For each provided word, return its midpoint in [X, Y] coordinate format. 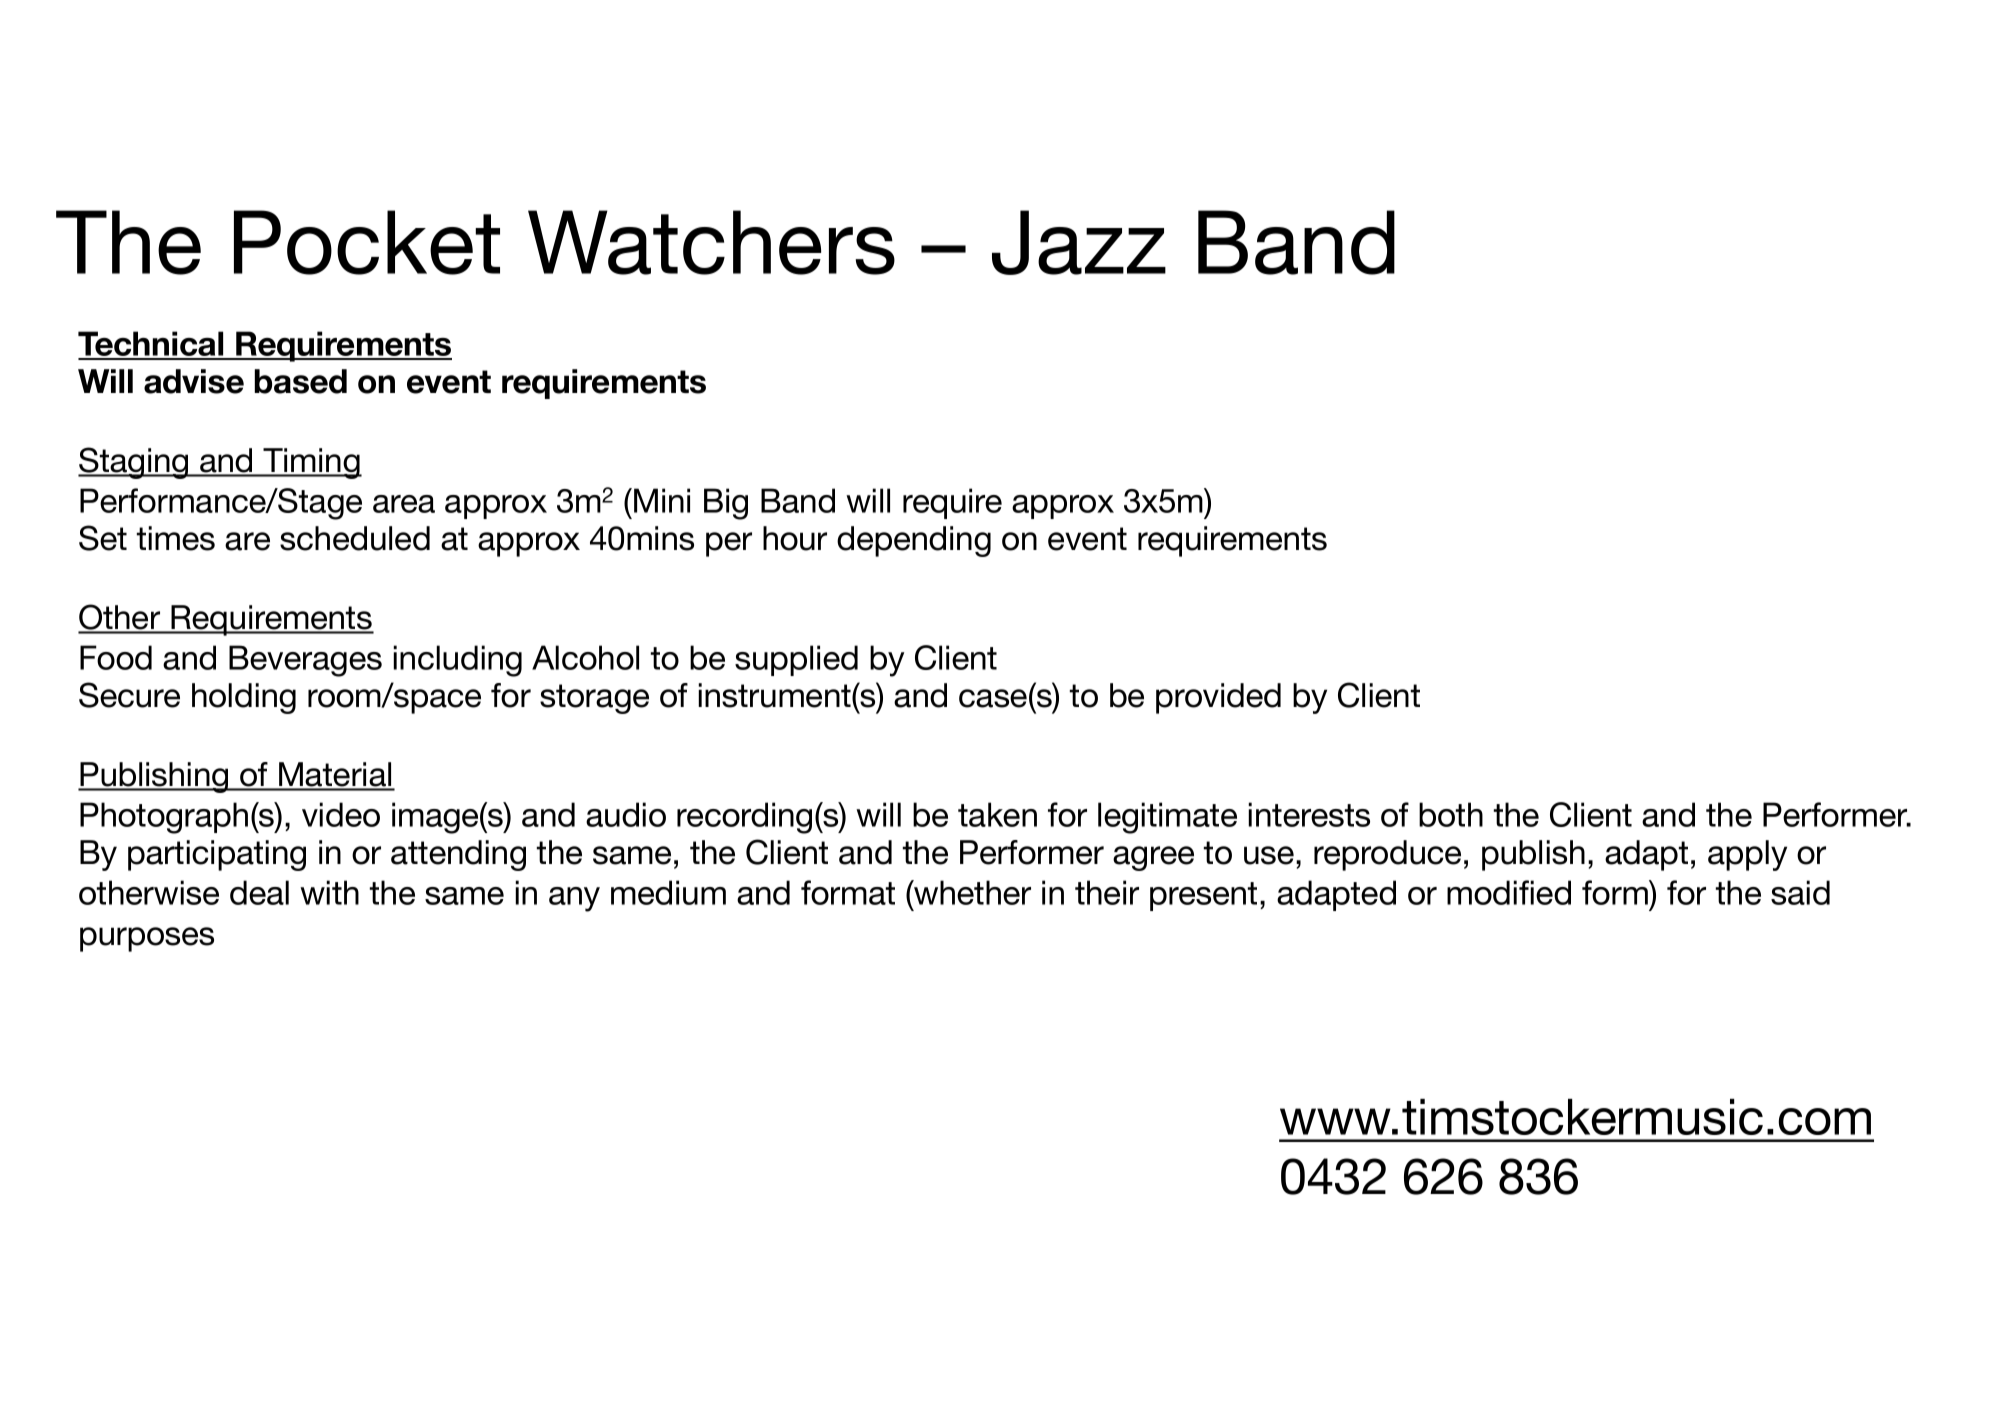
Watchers [711, 242]
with [329, 892]
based [300, 381]
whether [971, 892]
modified [1509, 892]
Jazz [1079, 242]
